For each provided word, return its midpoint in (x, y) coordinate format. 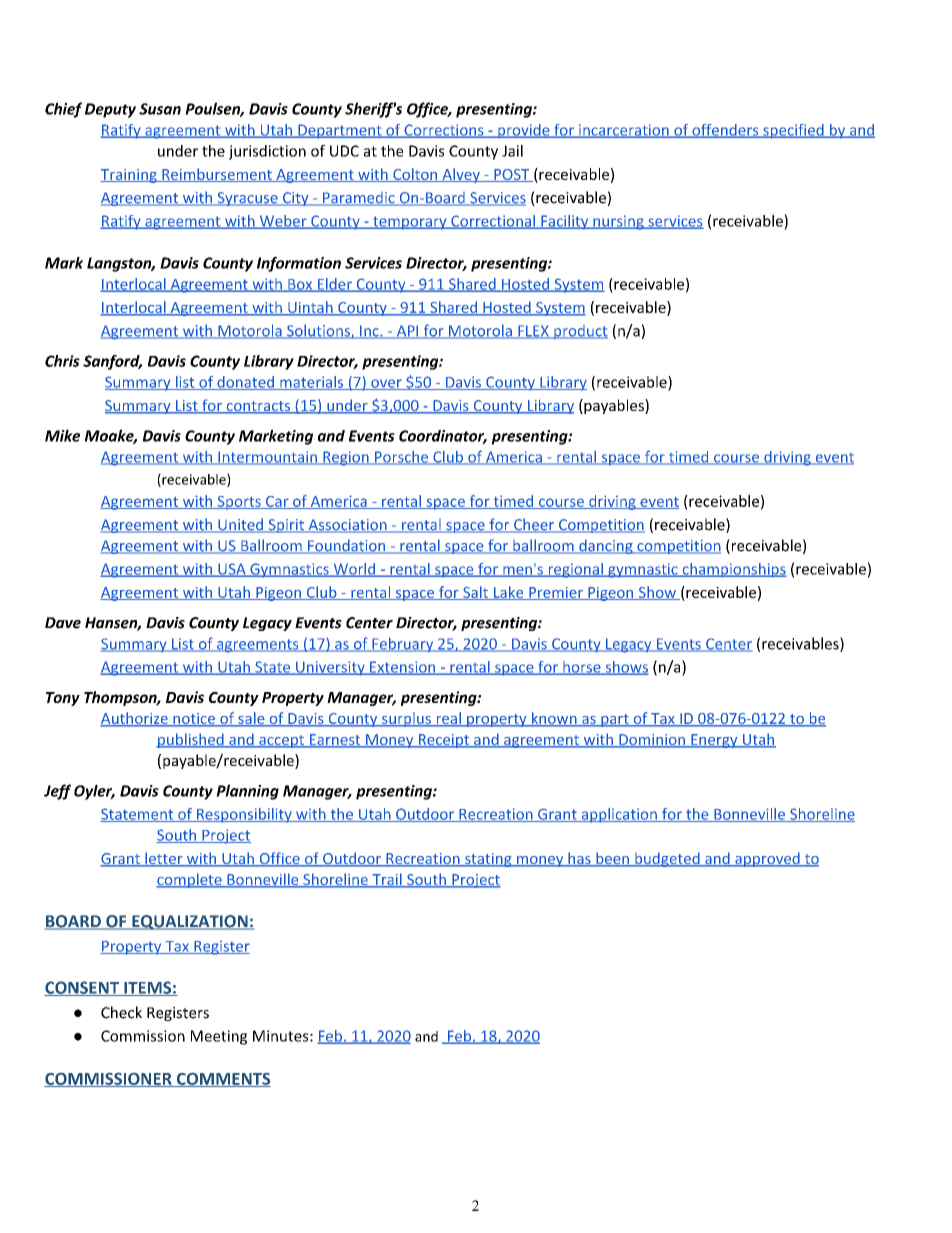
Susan (160, 109)
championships (733, 570)
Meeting (219, 1037)
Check (121, 1012)
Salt (475, 593)
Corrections (444, 131)
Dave (63, 623)
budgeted (667, 859)
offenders (725, 131)
